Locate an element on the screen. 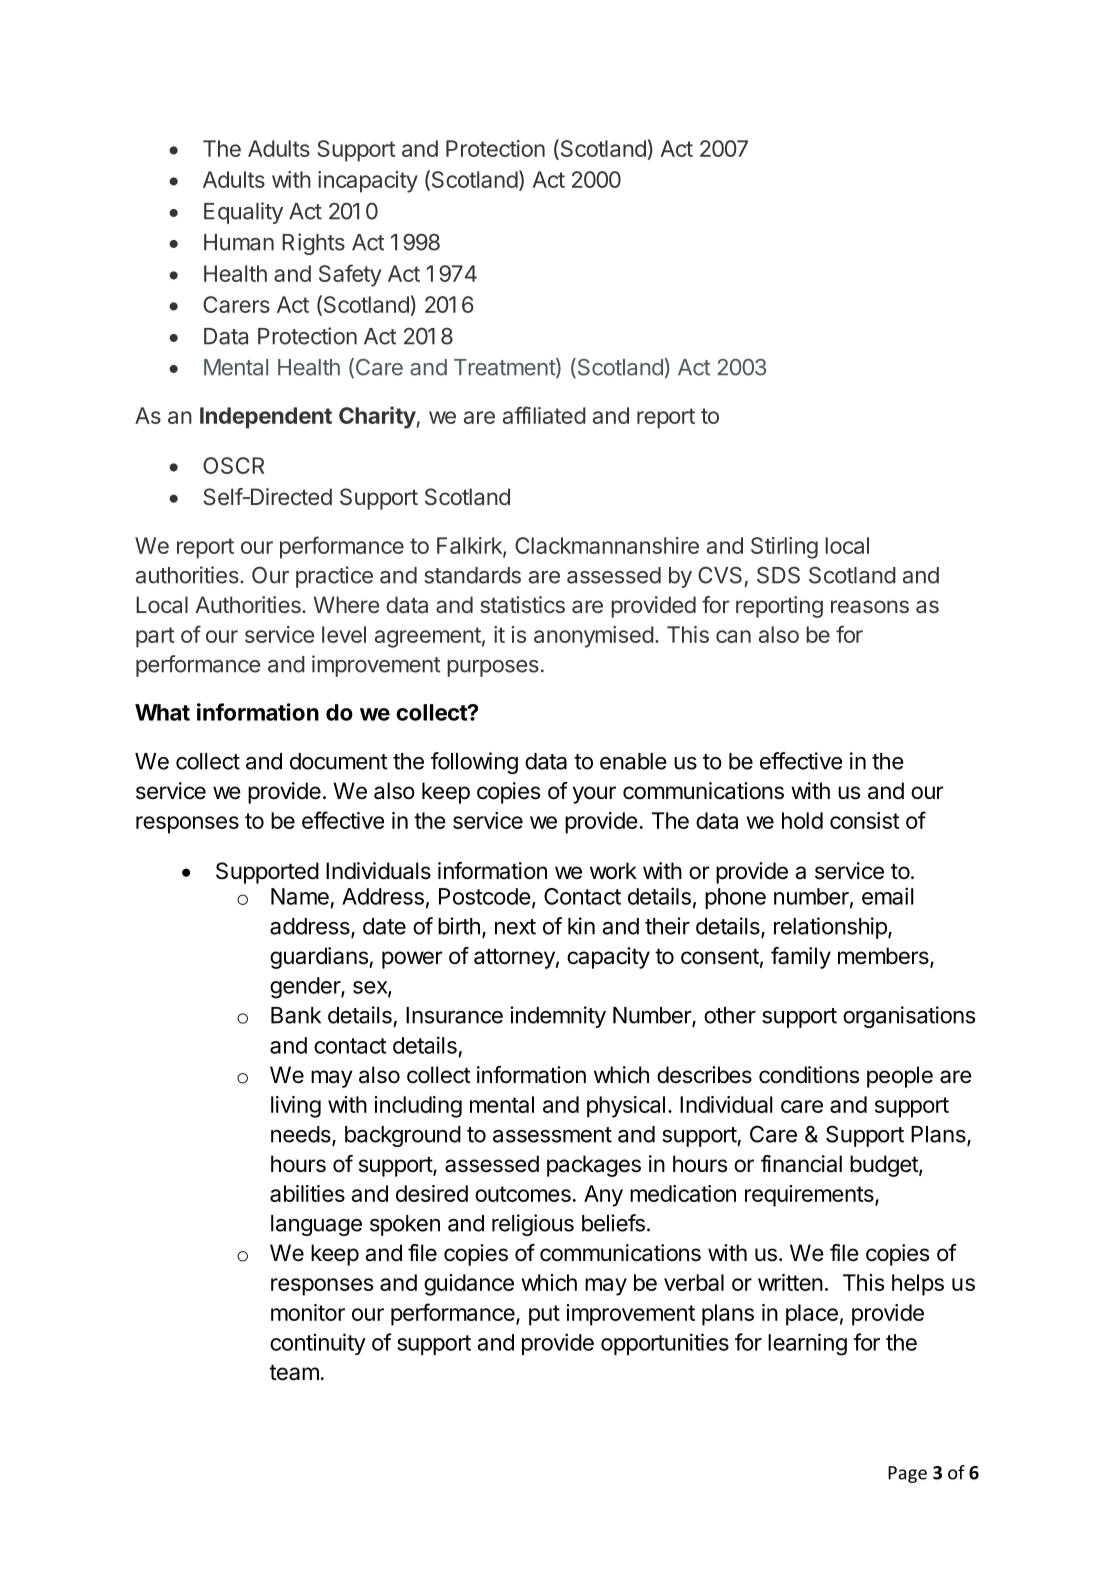 The width and height of the screenshot is (1114, 1576). Stirling is located at coordinates (784, 548).
